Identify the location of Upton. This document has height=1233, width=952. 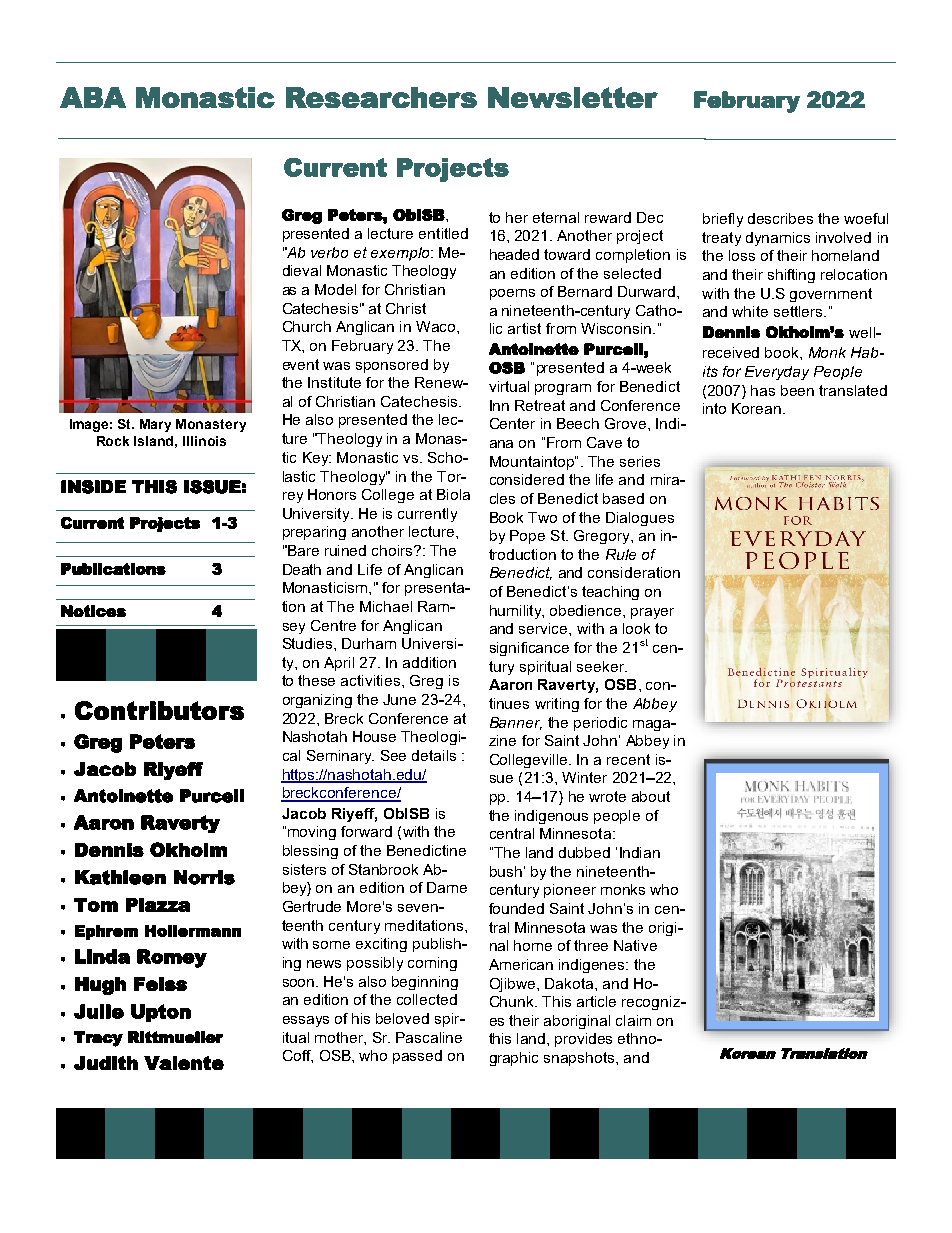
(161, 1013).
